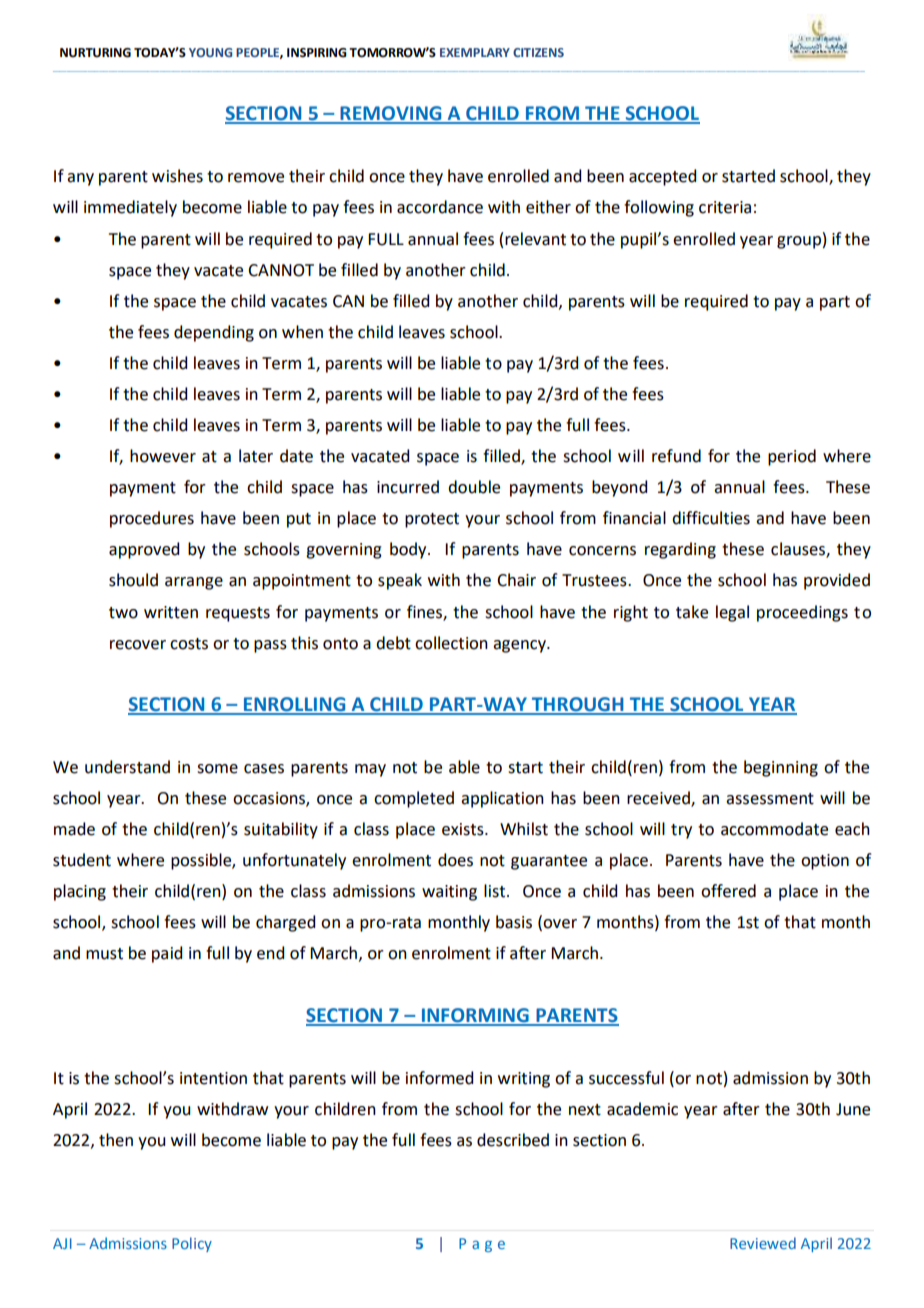 The height and width of the document is (1308, 924). Describe the element at coordinates (451, 643) in the document. I see `collection` at that location.
